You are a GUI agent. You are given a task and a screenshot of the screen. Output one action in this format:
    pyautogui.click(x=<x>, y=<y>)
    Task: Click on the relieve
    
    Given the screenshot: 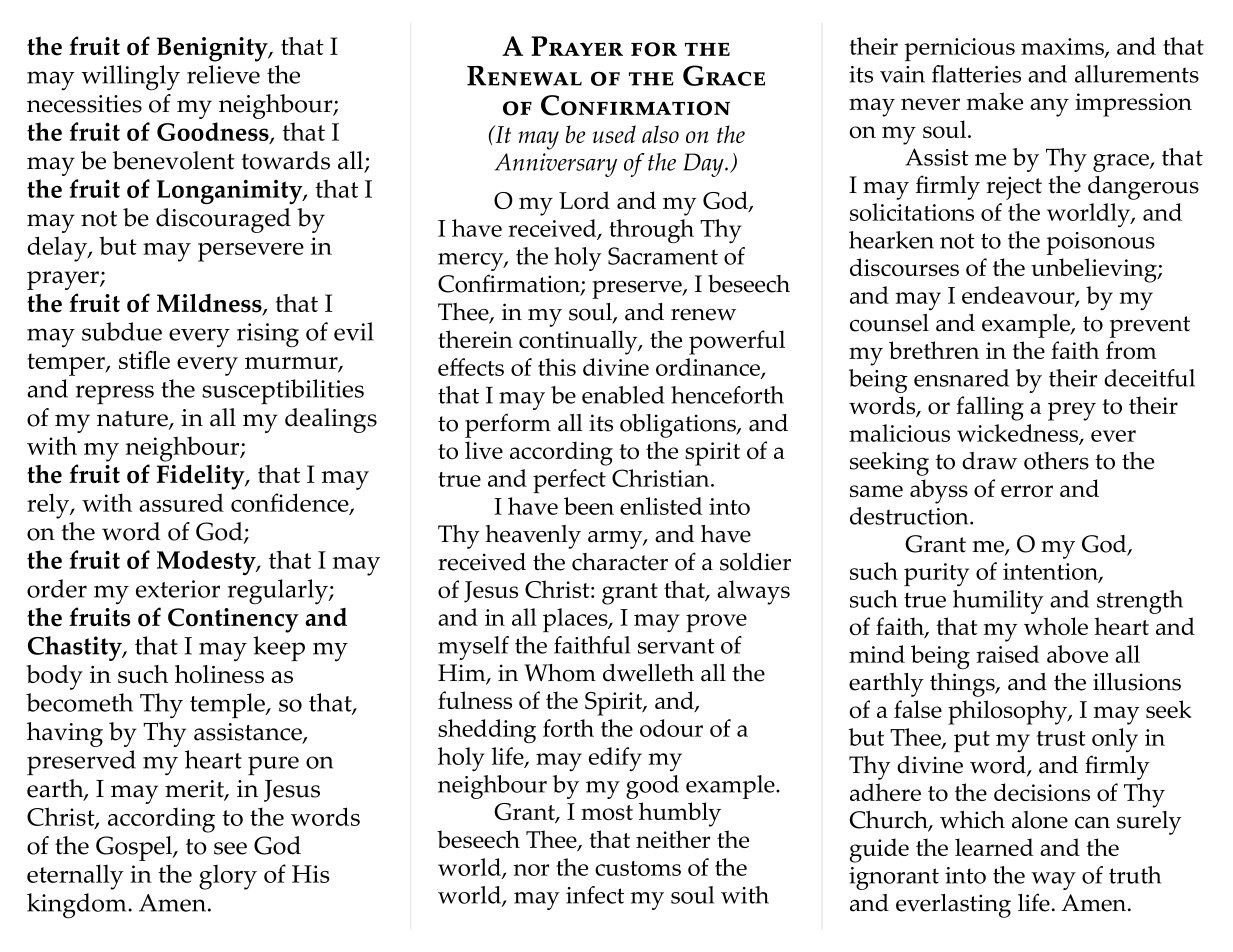 What is the action you would take?
    pyautogui.click(x=223, y=74)
